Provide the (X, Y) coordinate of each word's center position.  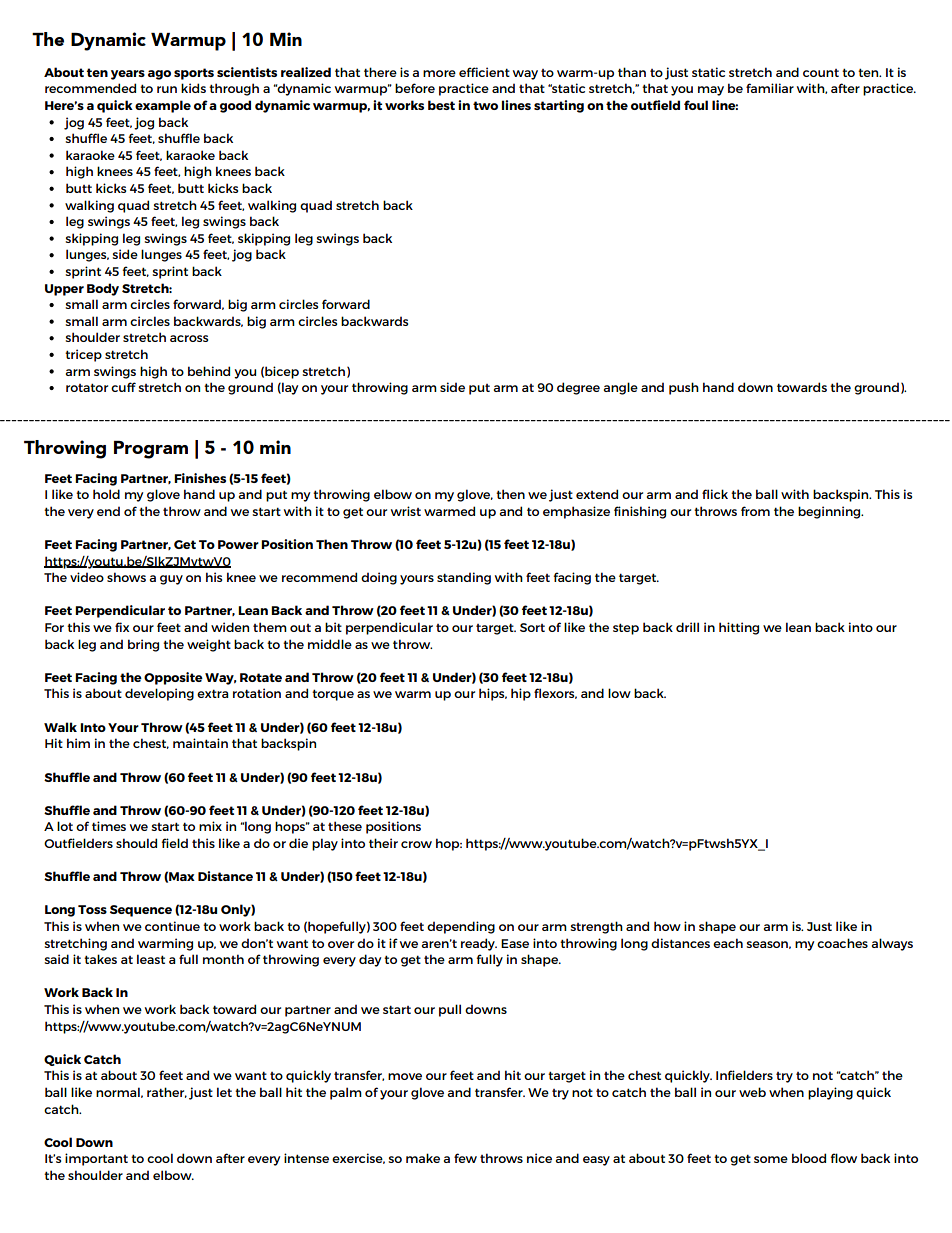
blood (809, 1158)
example (163, 106)
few (465, 1158)
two (485, 105)
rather (167, 1092)
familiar (770, 88)
